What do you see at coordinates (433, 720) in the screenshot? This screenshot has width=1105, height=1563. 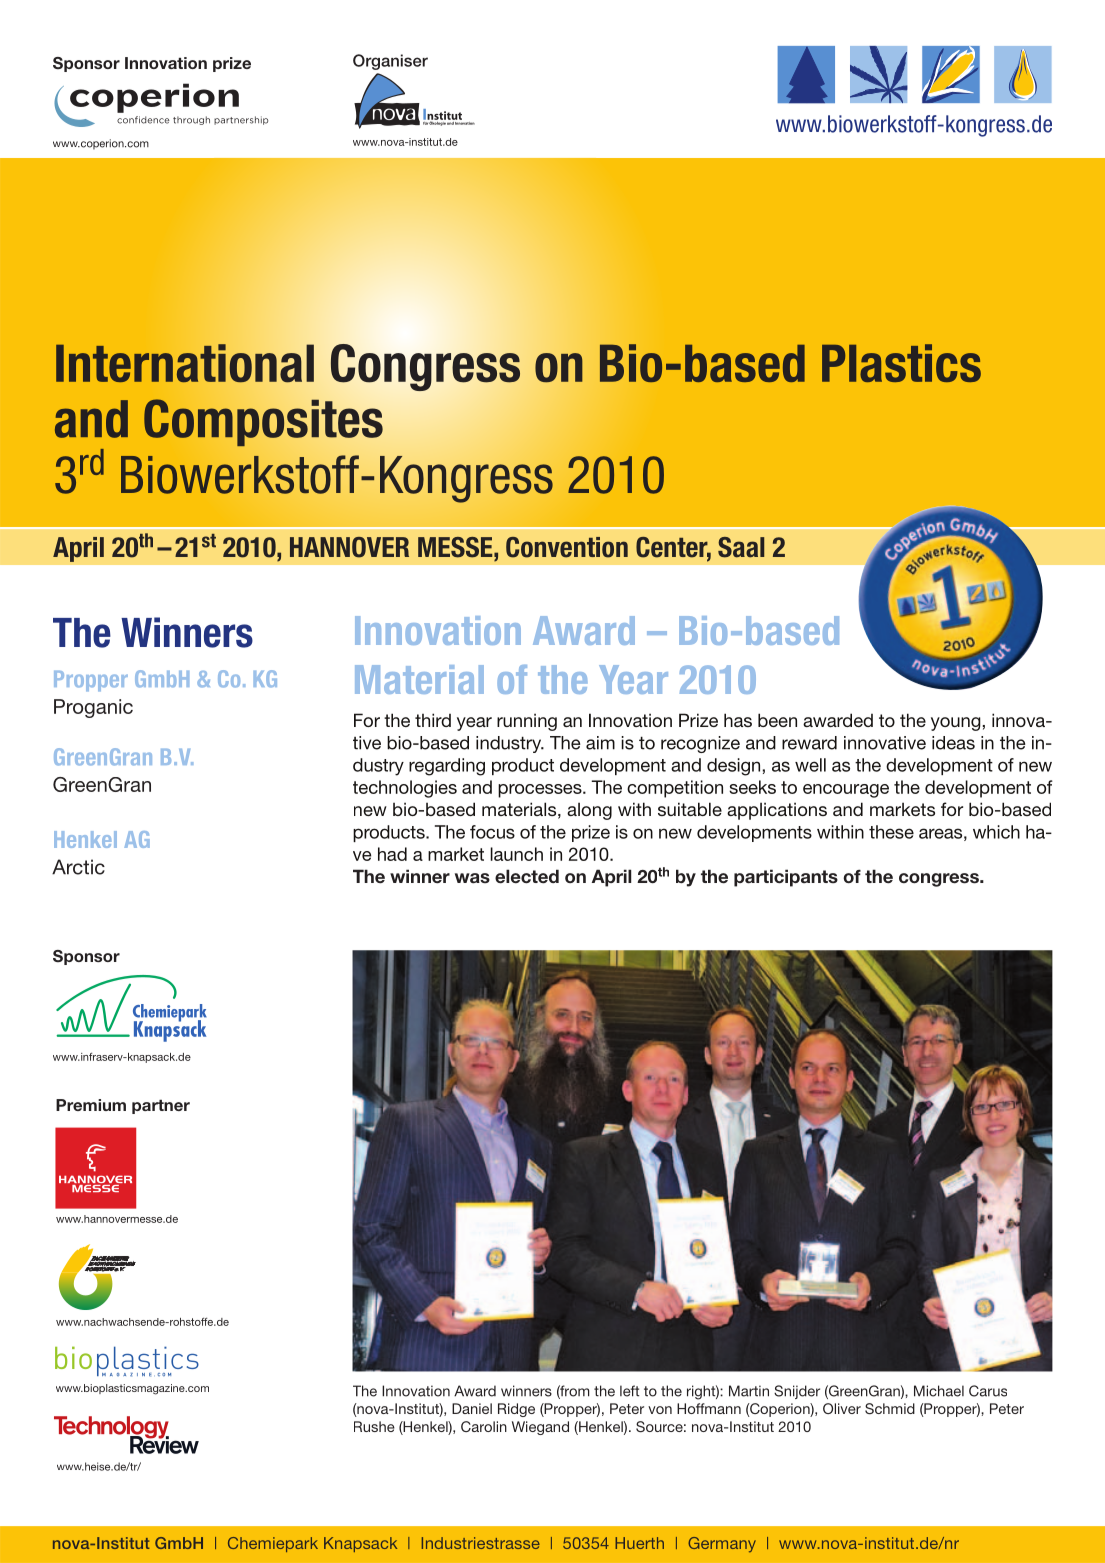 I see `third` at bounding box center [433, 720].
